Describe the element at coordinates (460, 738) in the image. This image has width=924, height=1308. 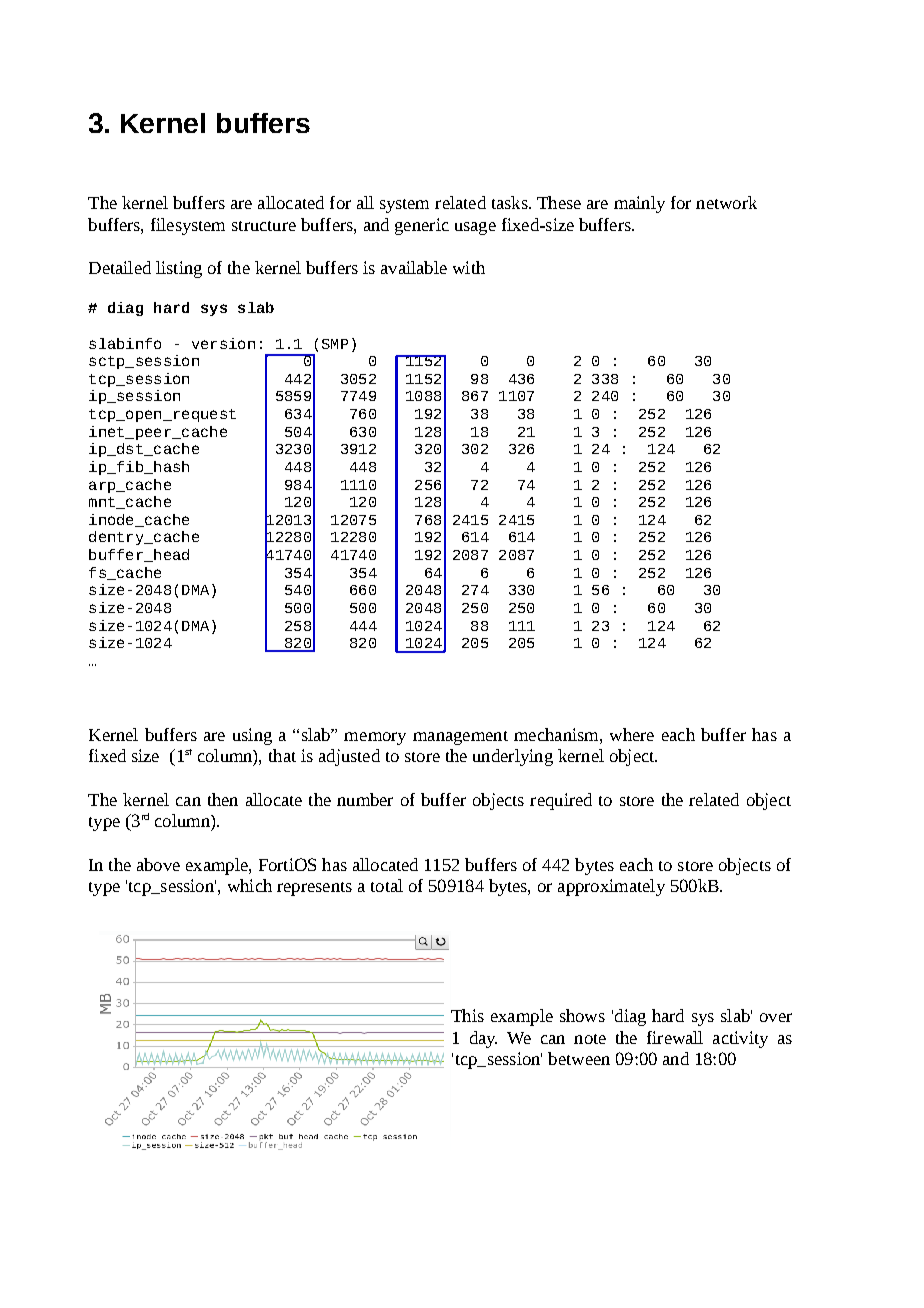
I see `management` at that location.
